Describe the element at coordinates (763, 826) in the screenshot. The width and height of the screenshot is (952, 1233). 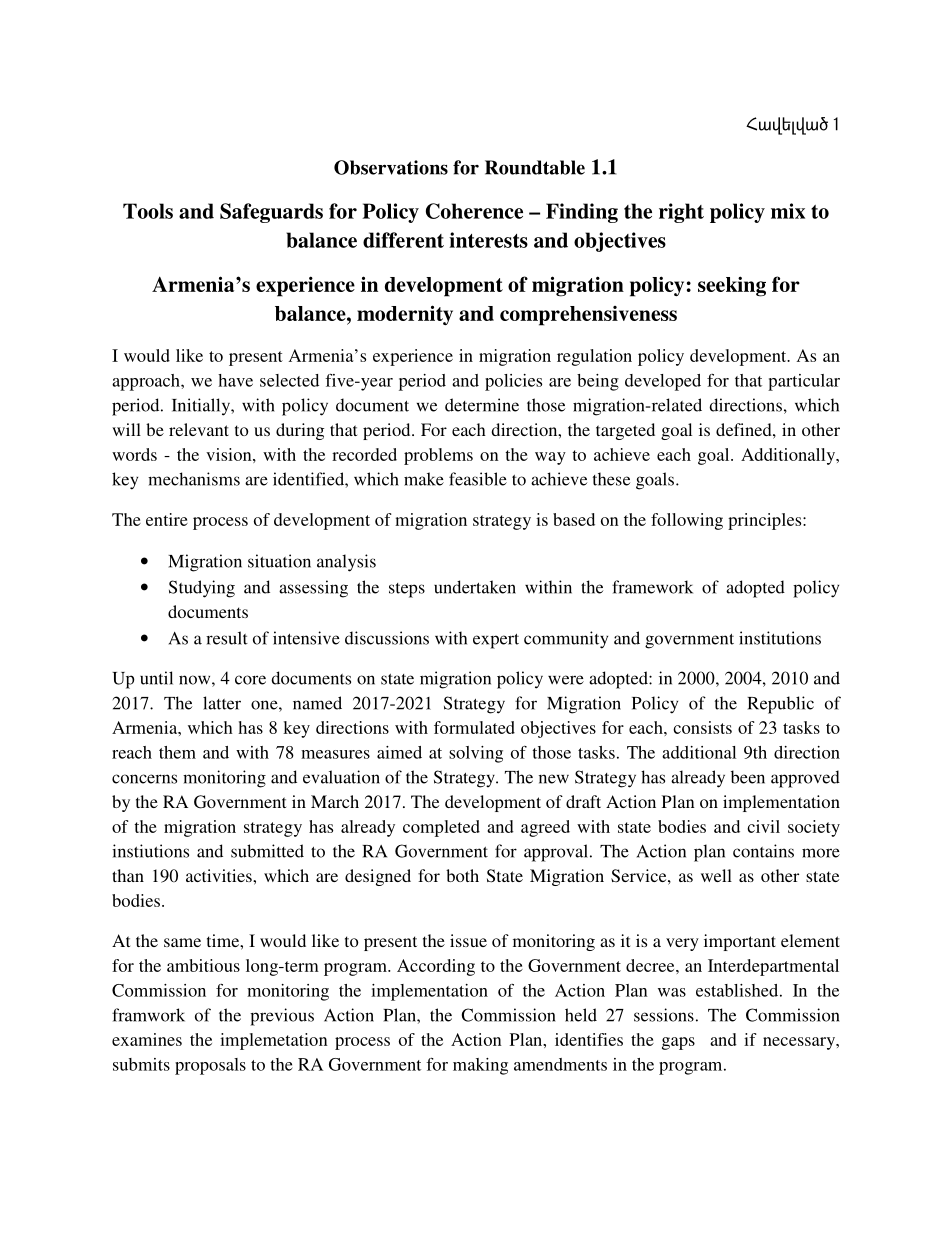
I see `civil` at that location.
